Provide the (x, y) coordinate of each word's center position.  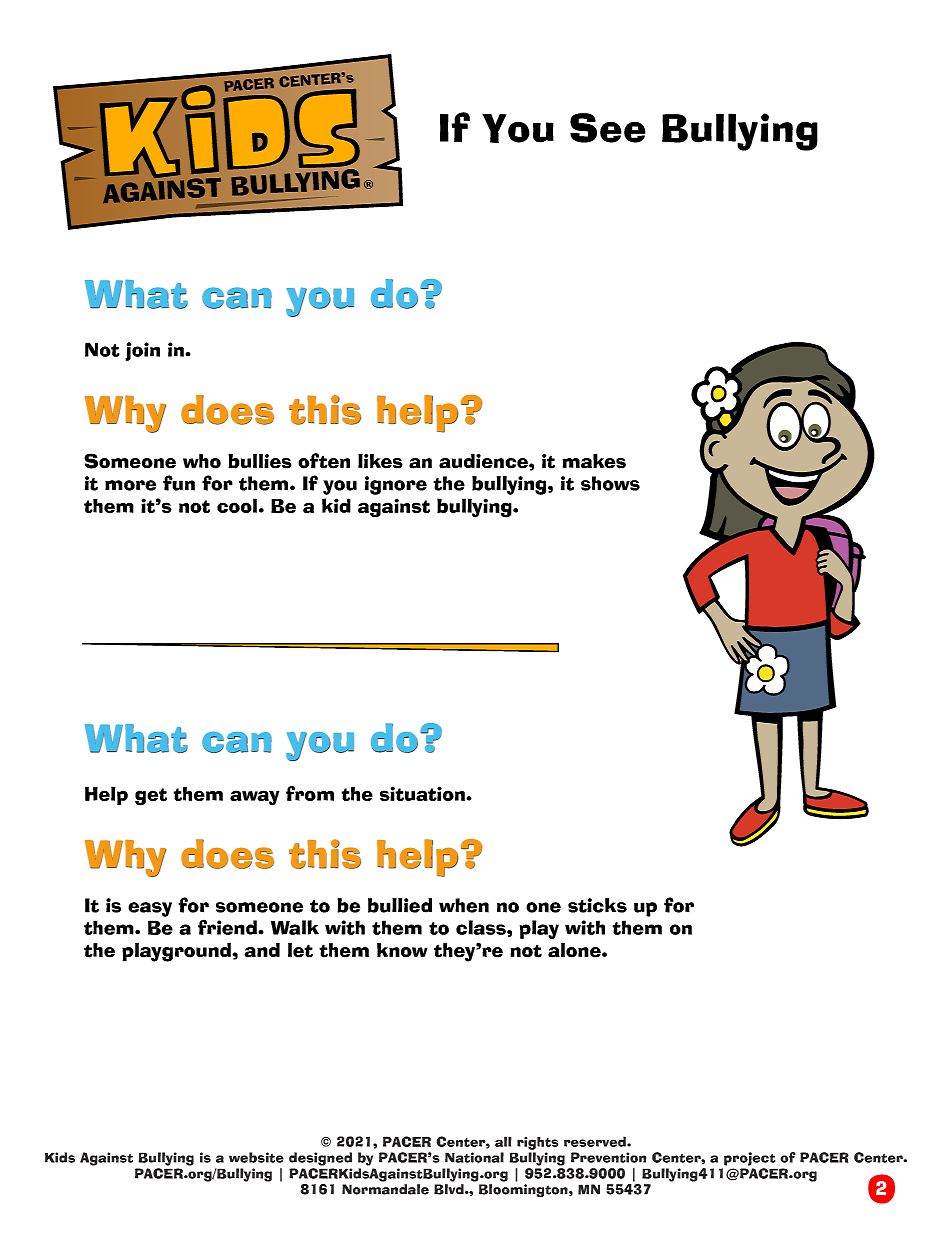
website (256, 1157)
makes (594, 461)
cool (238, 505)
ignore (396, 485)
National (474, 1157)
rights (538, 1143)
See (608, 128)
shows (610, 483)
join (142, 351)
